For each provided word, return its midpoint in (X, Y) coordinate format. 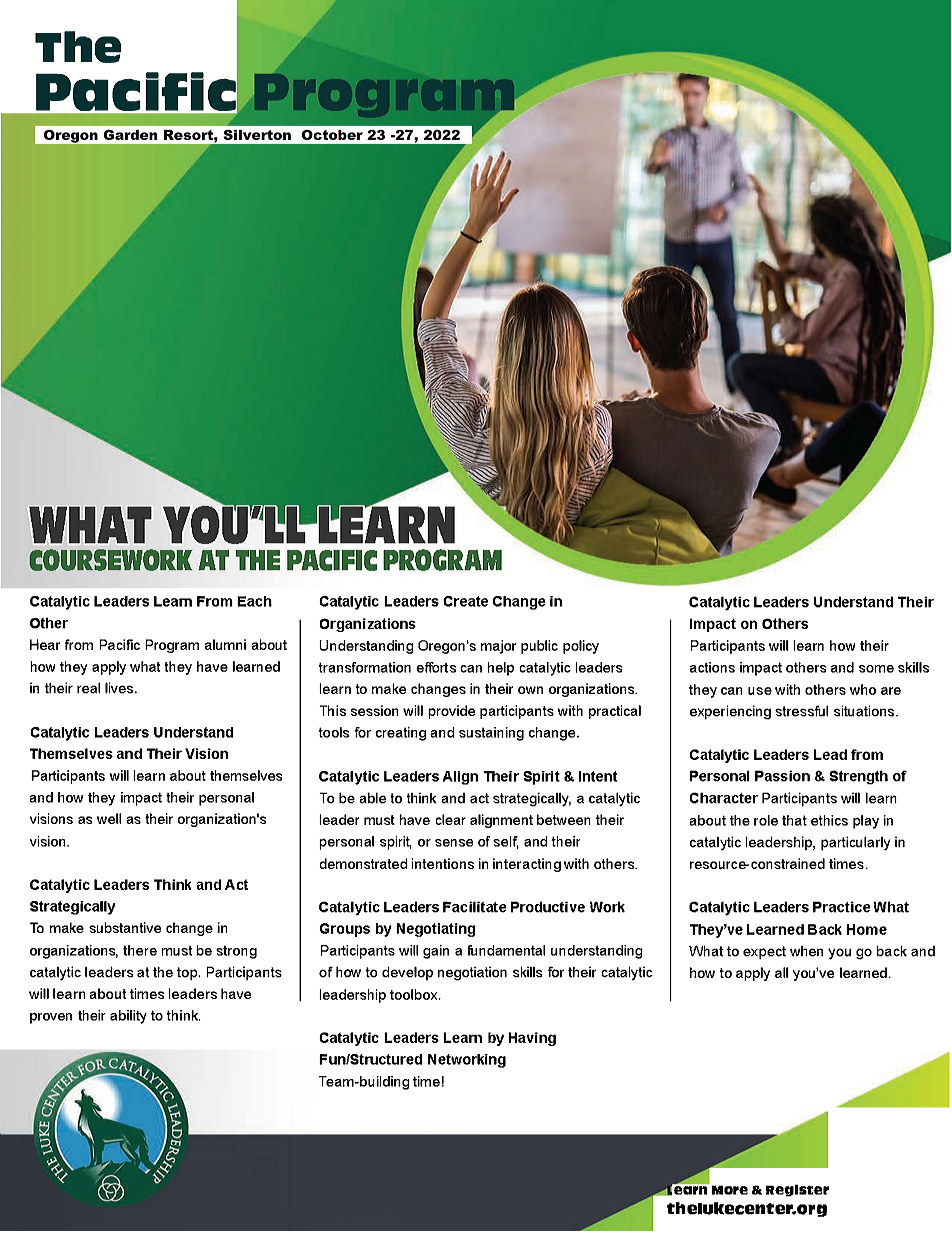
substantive (125, 927)
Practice (841, 907)
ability (128, 1017)
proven (51, 1018)
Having (532, 1039)
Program (172, 646)
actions (712, 667)
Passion (782, 776)
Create (465, 601)
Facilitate (474, 907)
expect (764, 952)
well (109, 818)
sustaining (491, 734)
